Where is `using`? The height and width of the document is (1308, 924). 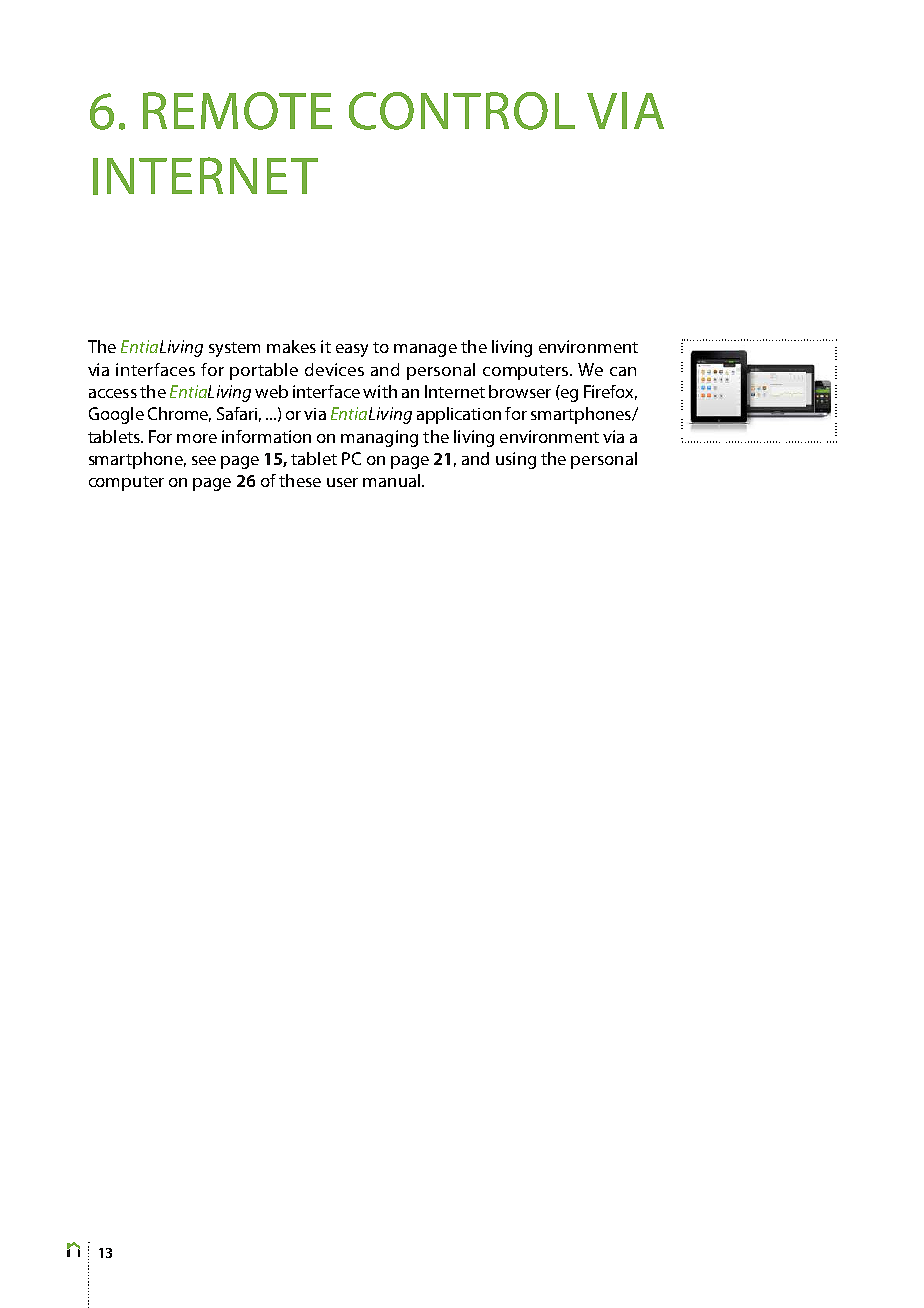
using is located at coordinates (516, 460).
